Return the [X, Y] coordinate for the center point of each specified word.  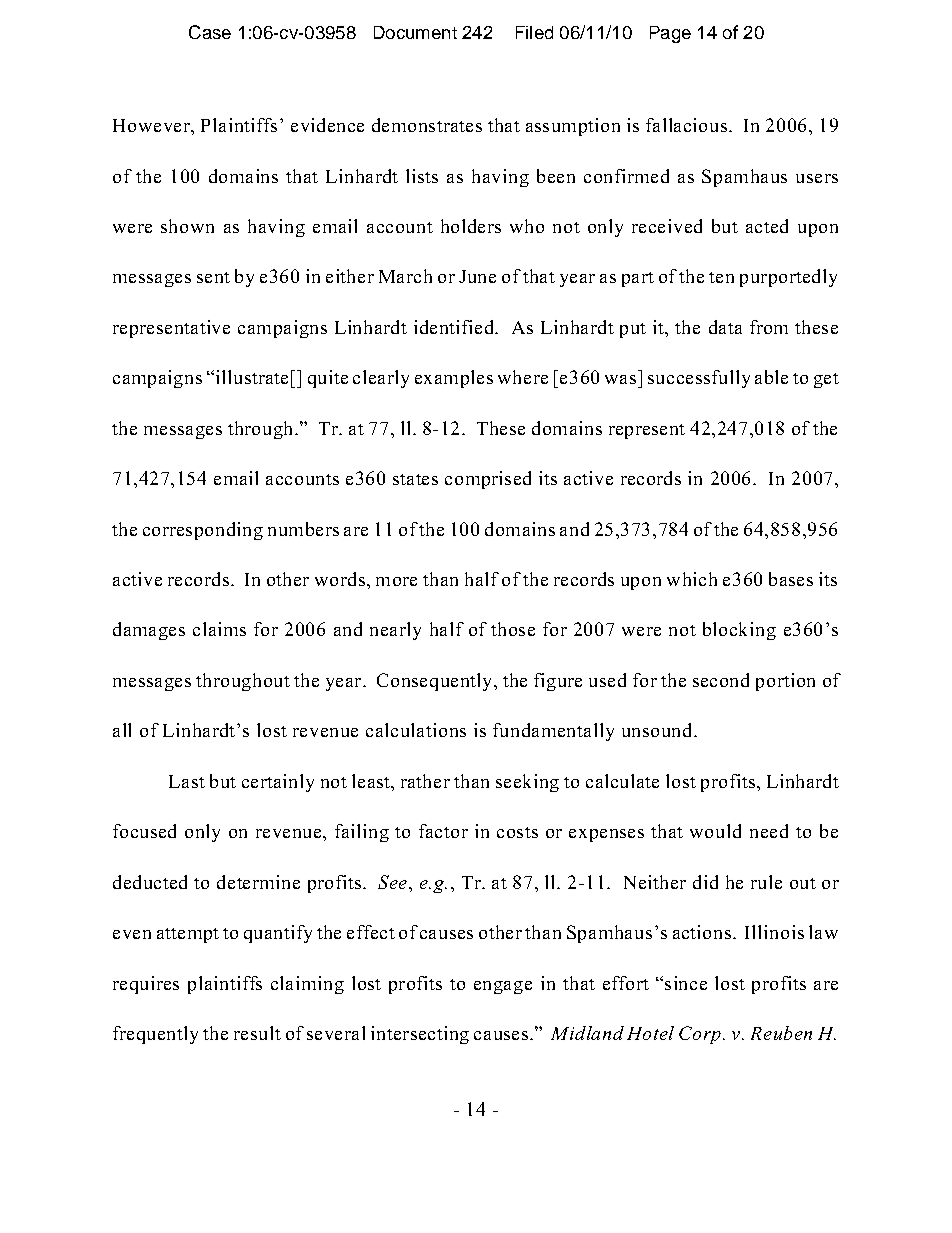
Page [670, 34]
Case [210, 32]
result [257, 1033]
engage [503, 987]
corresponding [203, 531]
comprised [488, 480]
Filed [534, 32]
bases [791, 579]
